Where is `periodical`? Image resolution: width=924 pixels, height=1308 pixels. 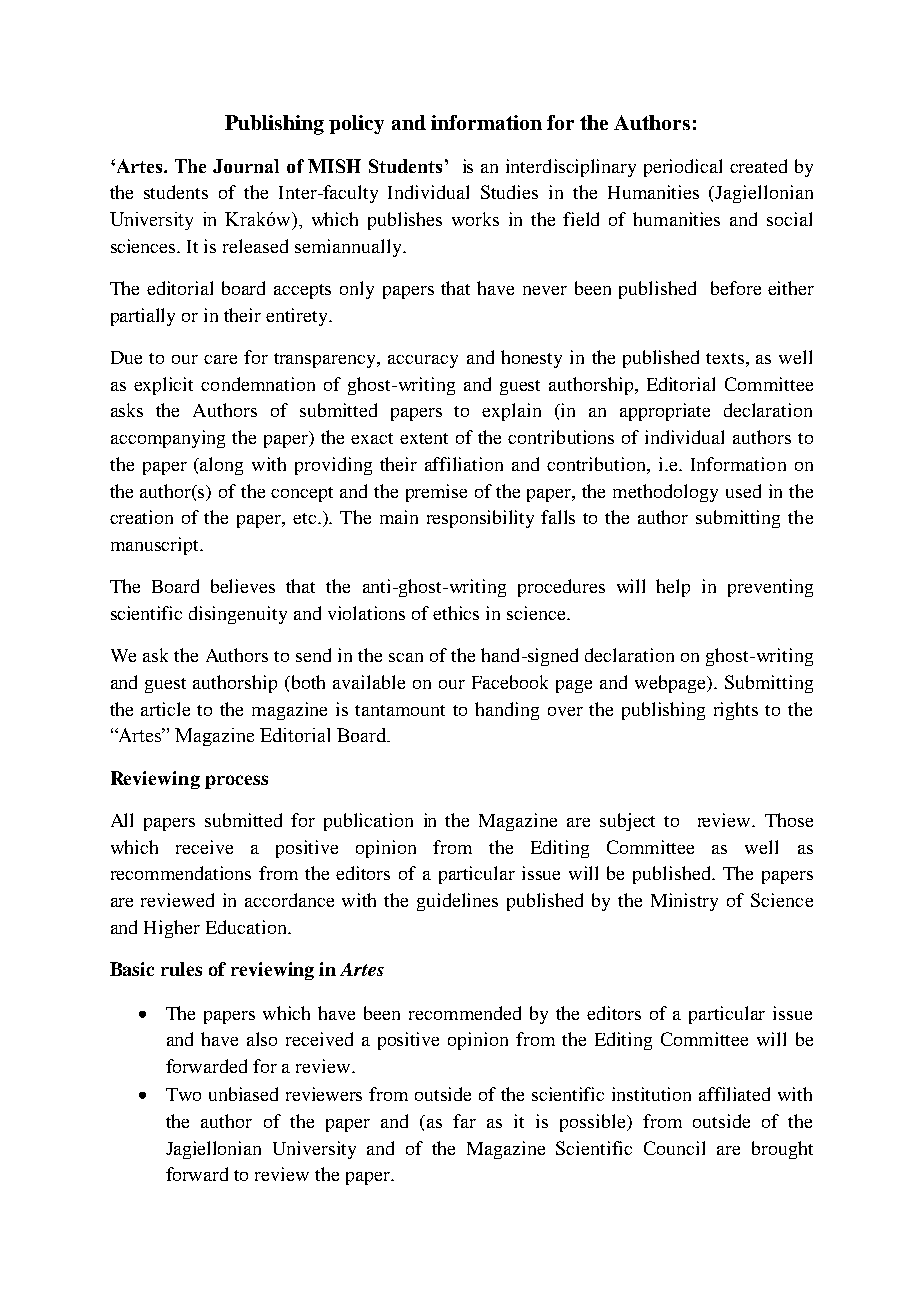 periodical is located at coordinates (683, 168).
